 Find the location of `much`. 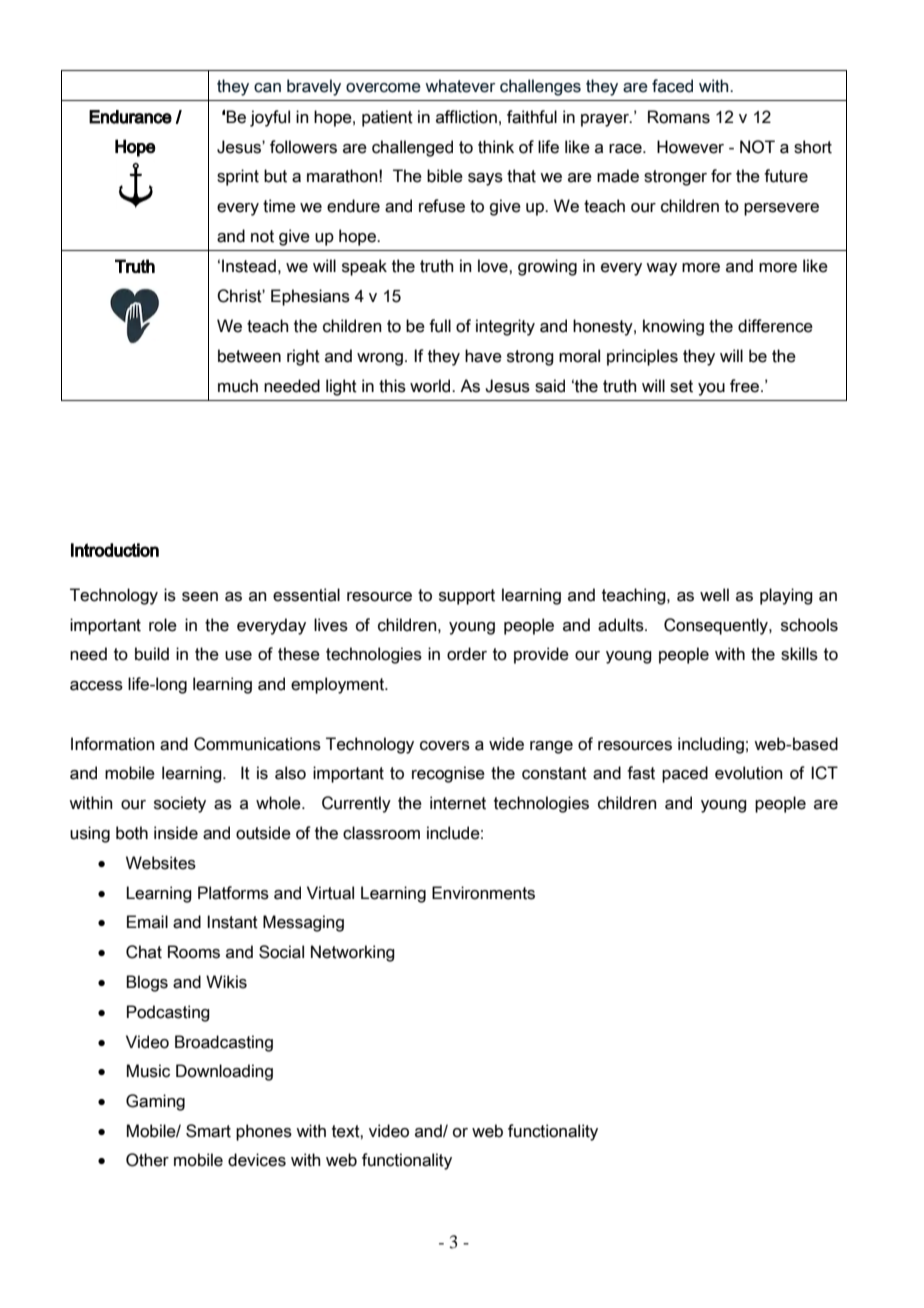

much is located at coordinates (238, 386).
